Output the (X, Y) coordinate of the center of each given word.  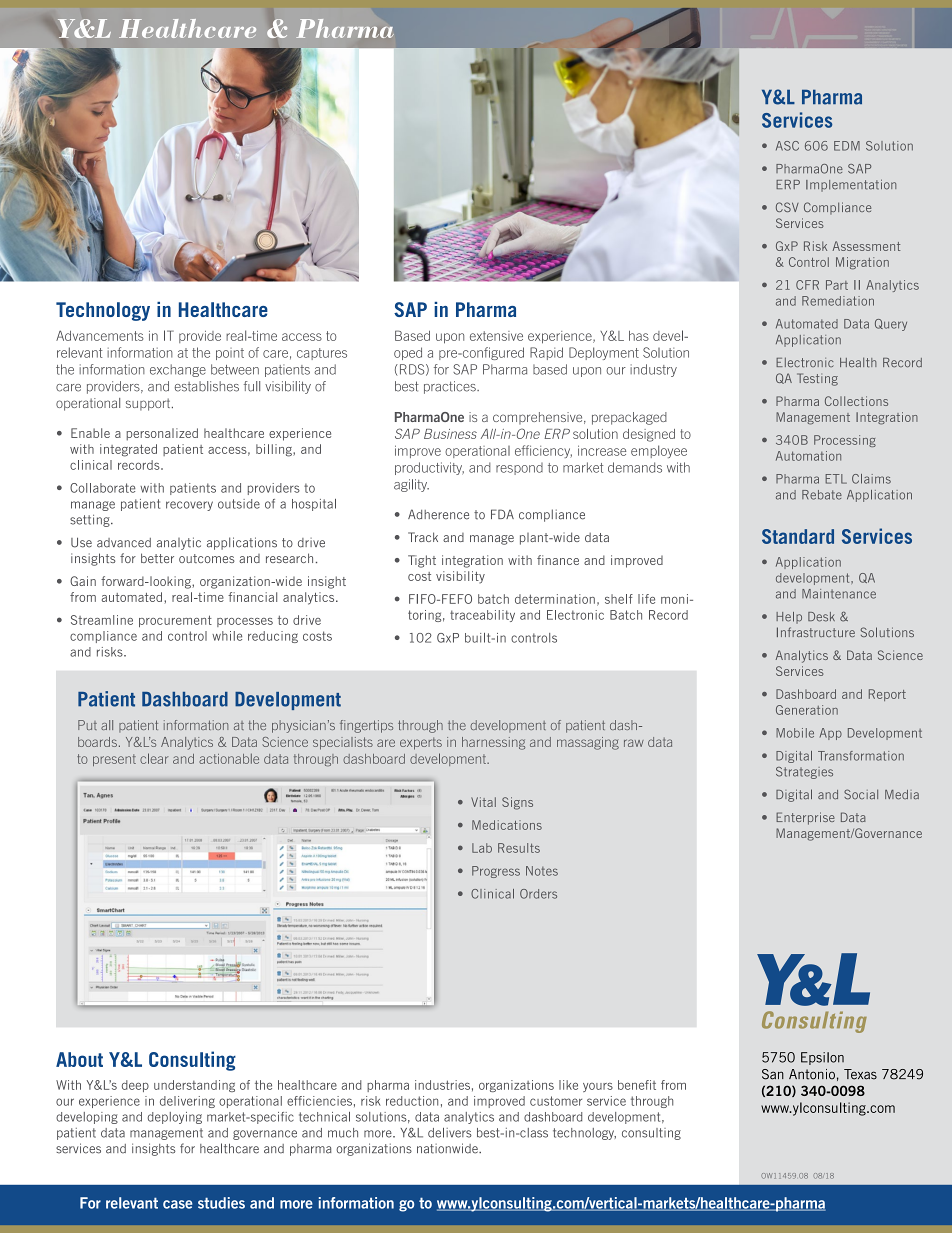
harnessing (493, 743)
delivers (450, 1133)
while (227, 636)
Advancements (100, 335)
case (178, 1204)
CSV (787, 207)
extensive (496, 336)
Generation (807, 710)
